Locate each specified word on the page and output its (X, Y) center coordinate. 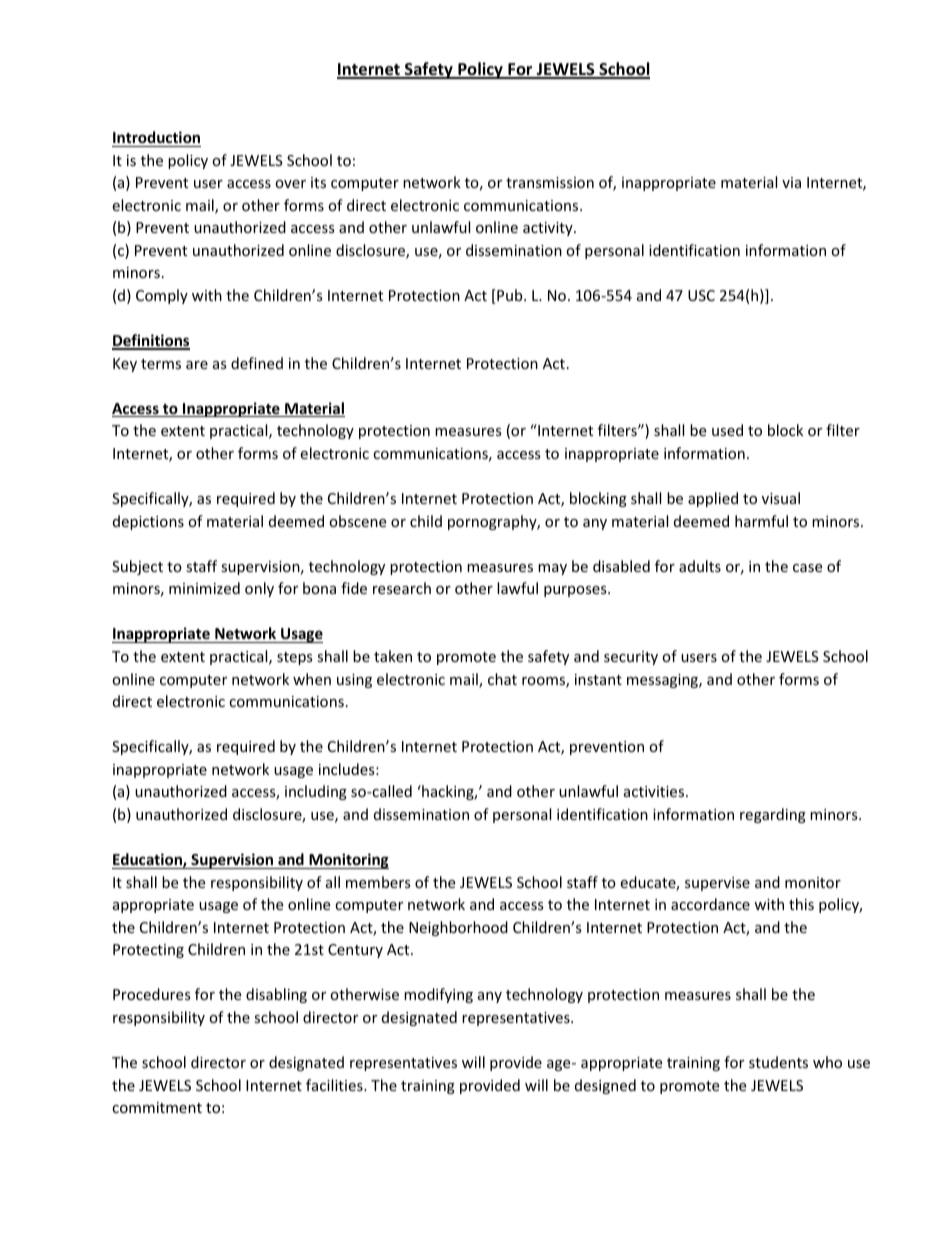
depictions (148, 522)
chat (502, 679)
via (791, 182)
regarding (773, 815)
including (316, 792)
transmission (550, 182)
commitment (157, 1107)
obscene (357, 521)
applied (713, 499)
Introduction (156, 137)
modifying (438, 995)
